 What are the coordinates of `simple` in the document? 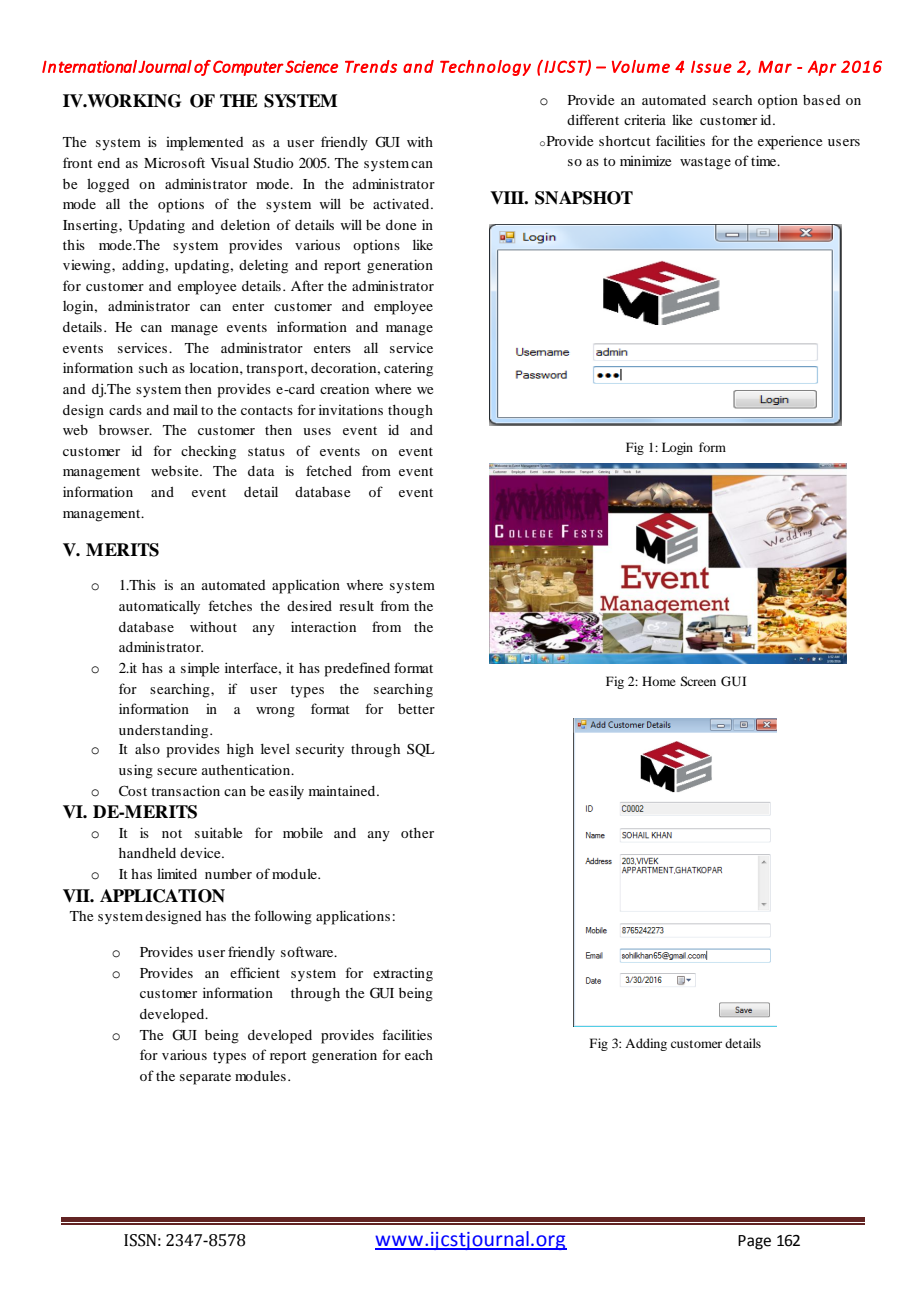 It's located at (200, 669).
